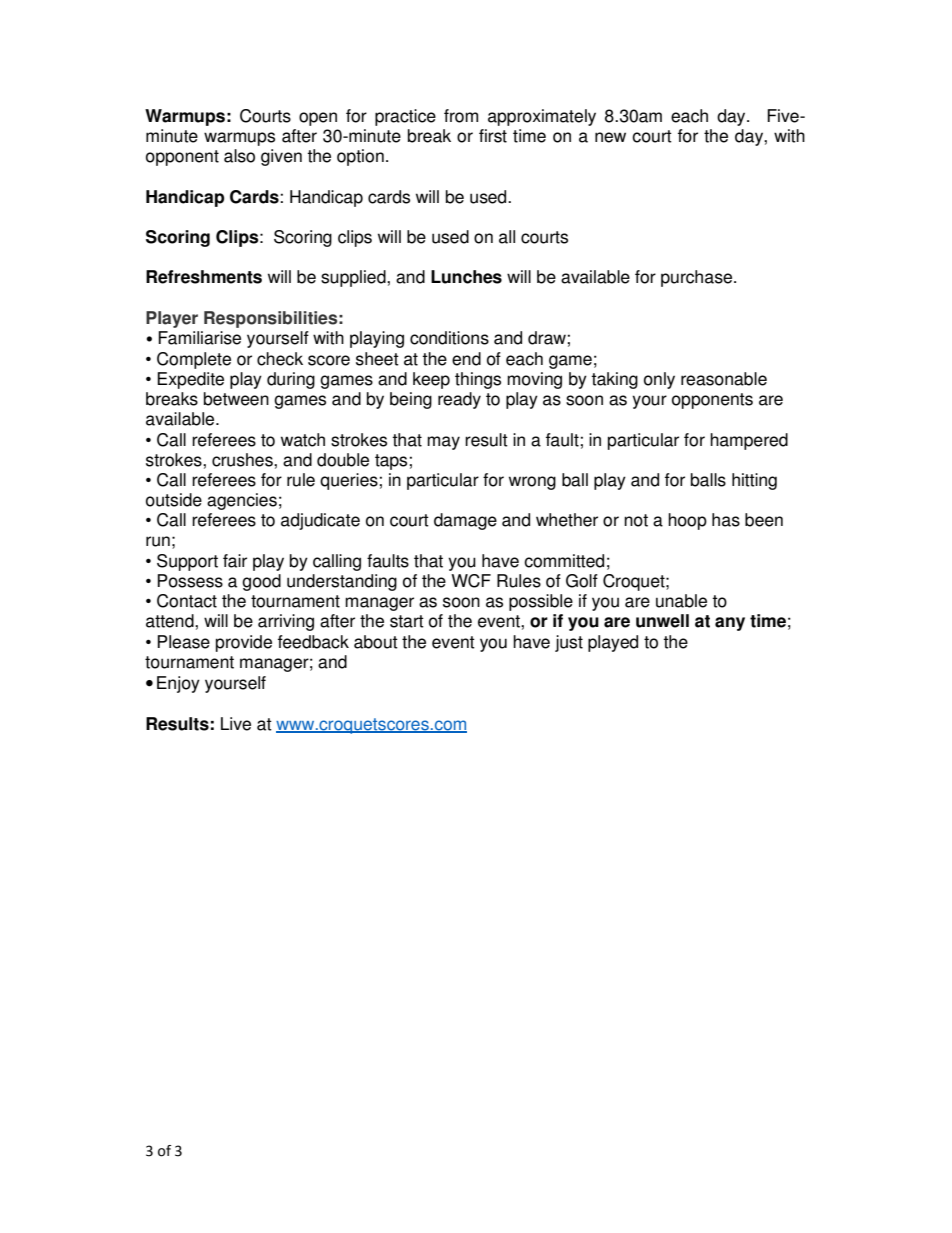  I want to click on first, so click(493, 136).
